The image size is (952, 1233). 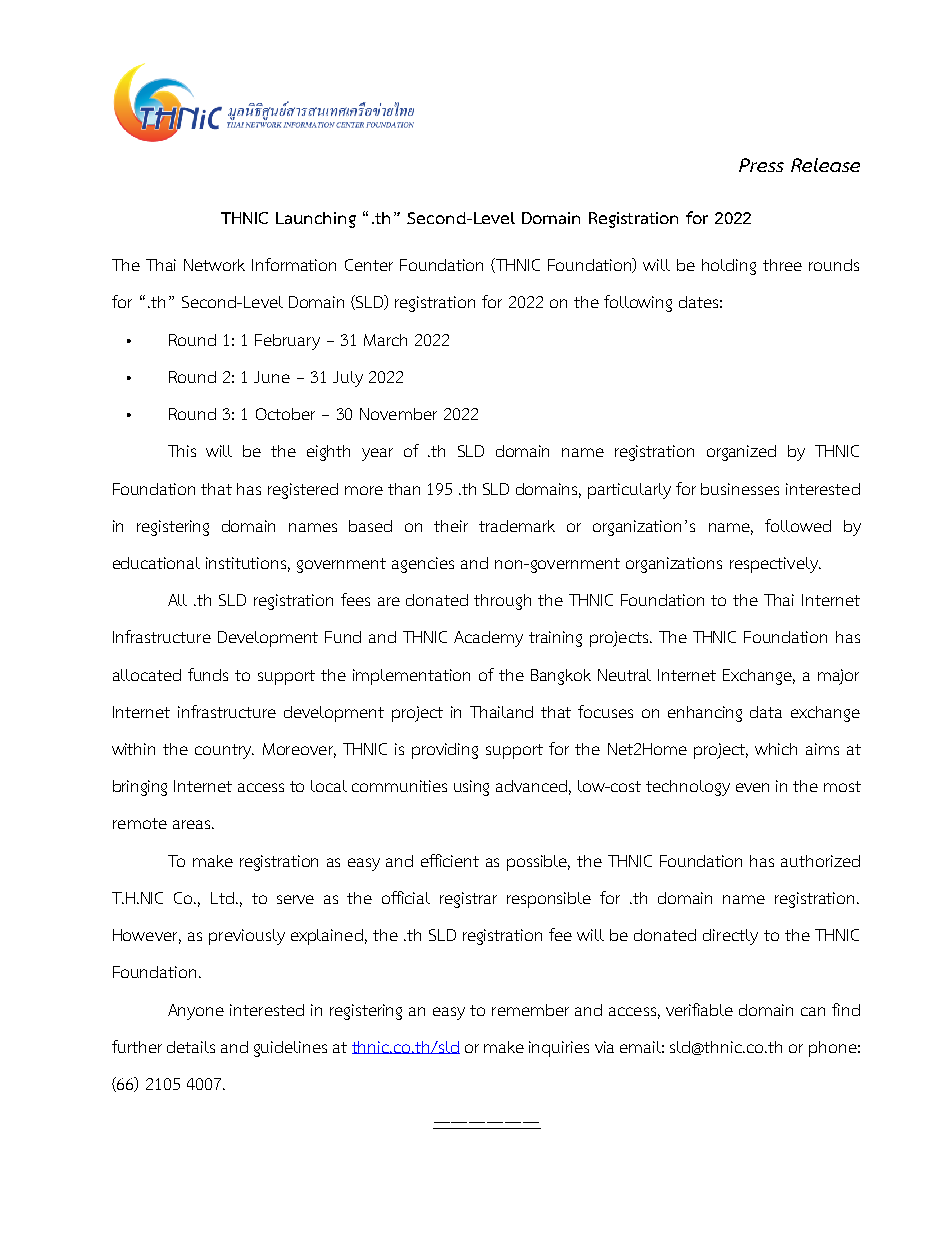 I want to click on Anyone, so click(x=196, y=1012).
